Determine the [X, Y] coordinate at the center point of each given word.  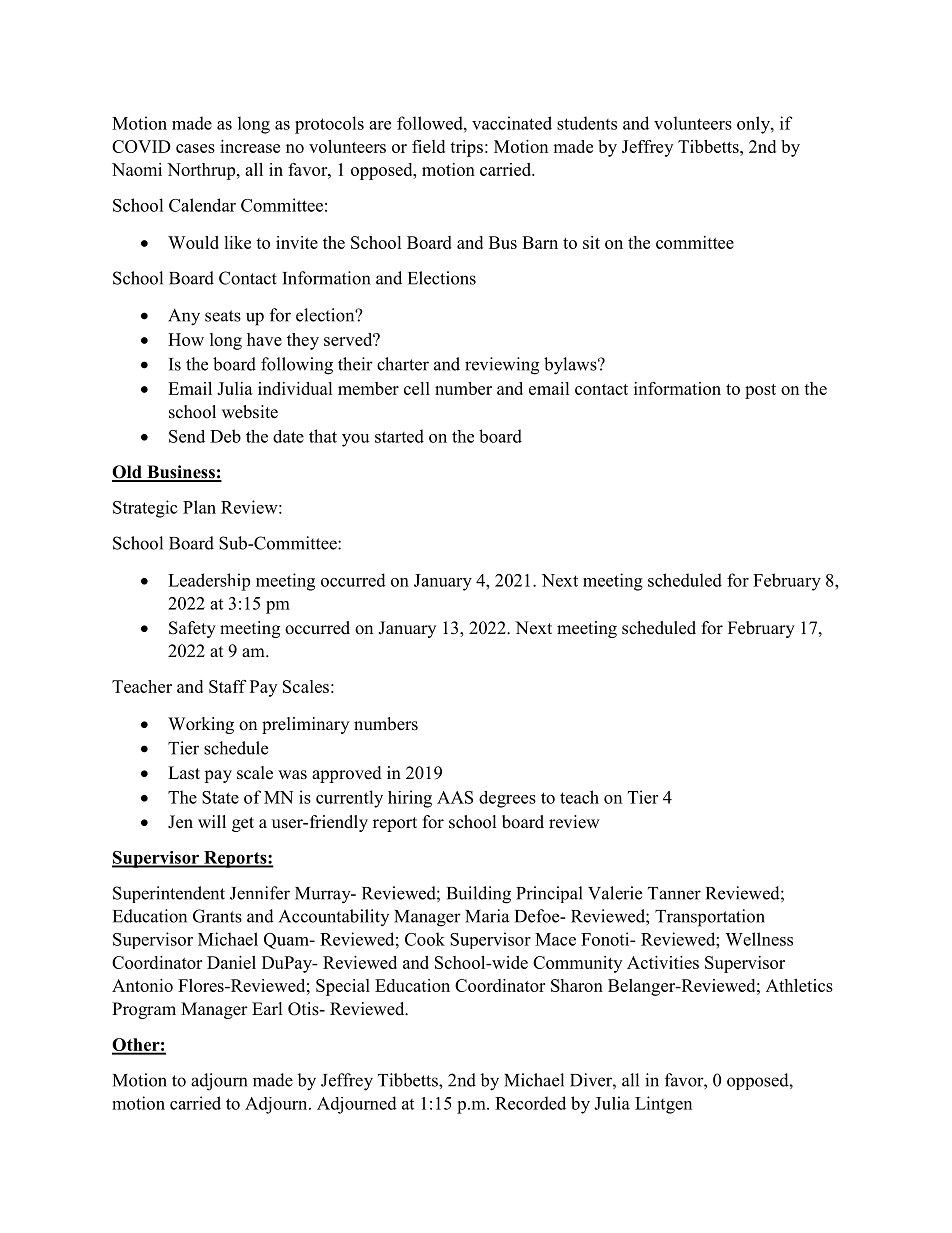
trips [466, 148]
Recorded [530, 1103]
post [760, 391]
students [587, 123]
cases [195, 148]
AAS [455, 797]
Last [184, 773]
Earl [267, 1008]
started [399, 436]
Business [181, 473]
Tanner [674, 893]
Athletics [799, 985]
